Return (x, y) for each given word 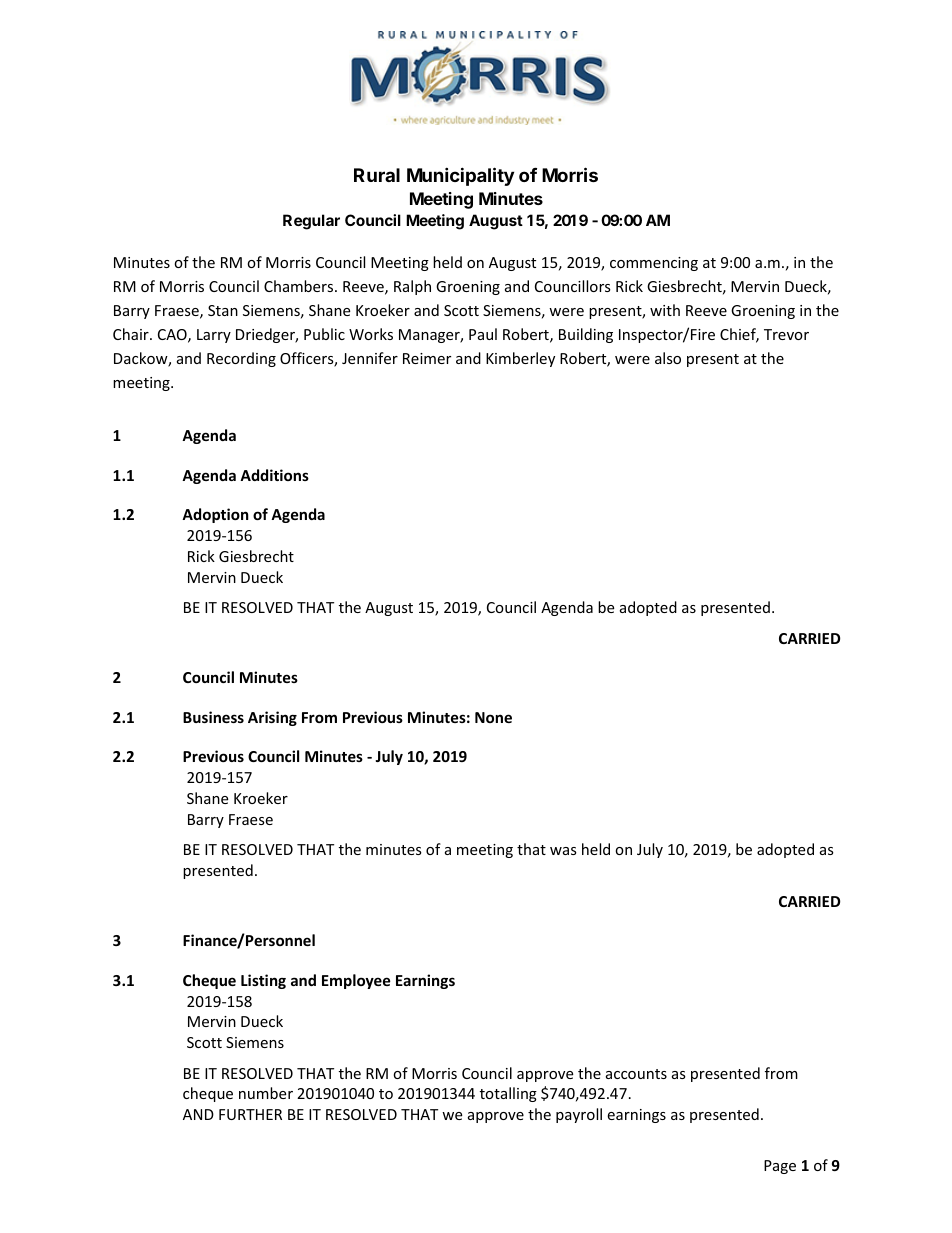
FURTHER (250, 1114)
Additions (274, 475)
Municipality (460, 176)
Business (213, 717)
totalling (508, 1094)
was (563, 851)
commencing (654, 264)
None (493, 717)
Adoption (215, 515)
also (668, 358)
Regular (311, 222)
